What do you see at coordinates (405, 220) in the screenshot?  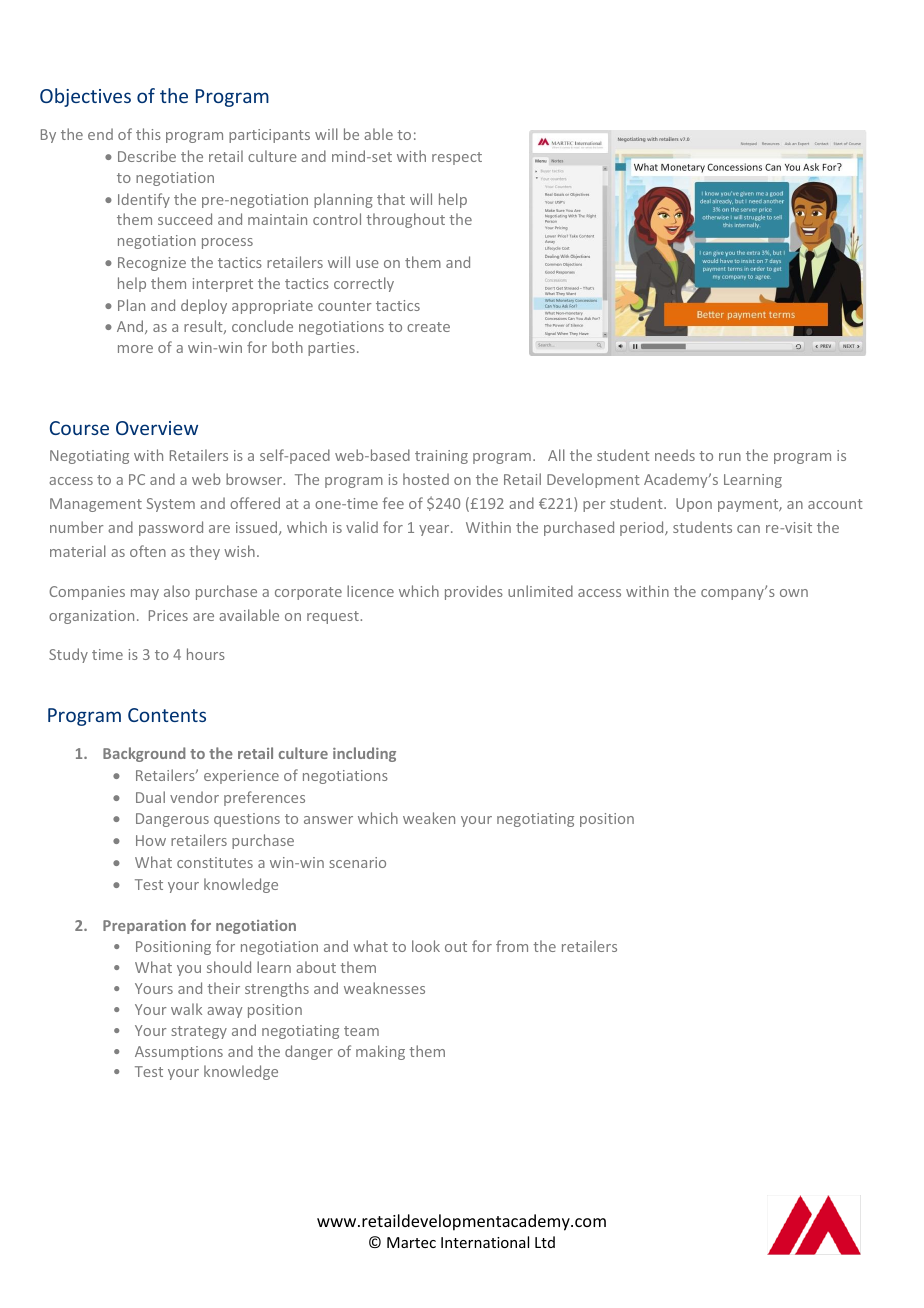 I see `throughout` at bounding box center [405, 220].
